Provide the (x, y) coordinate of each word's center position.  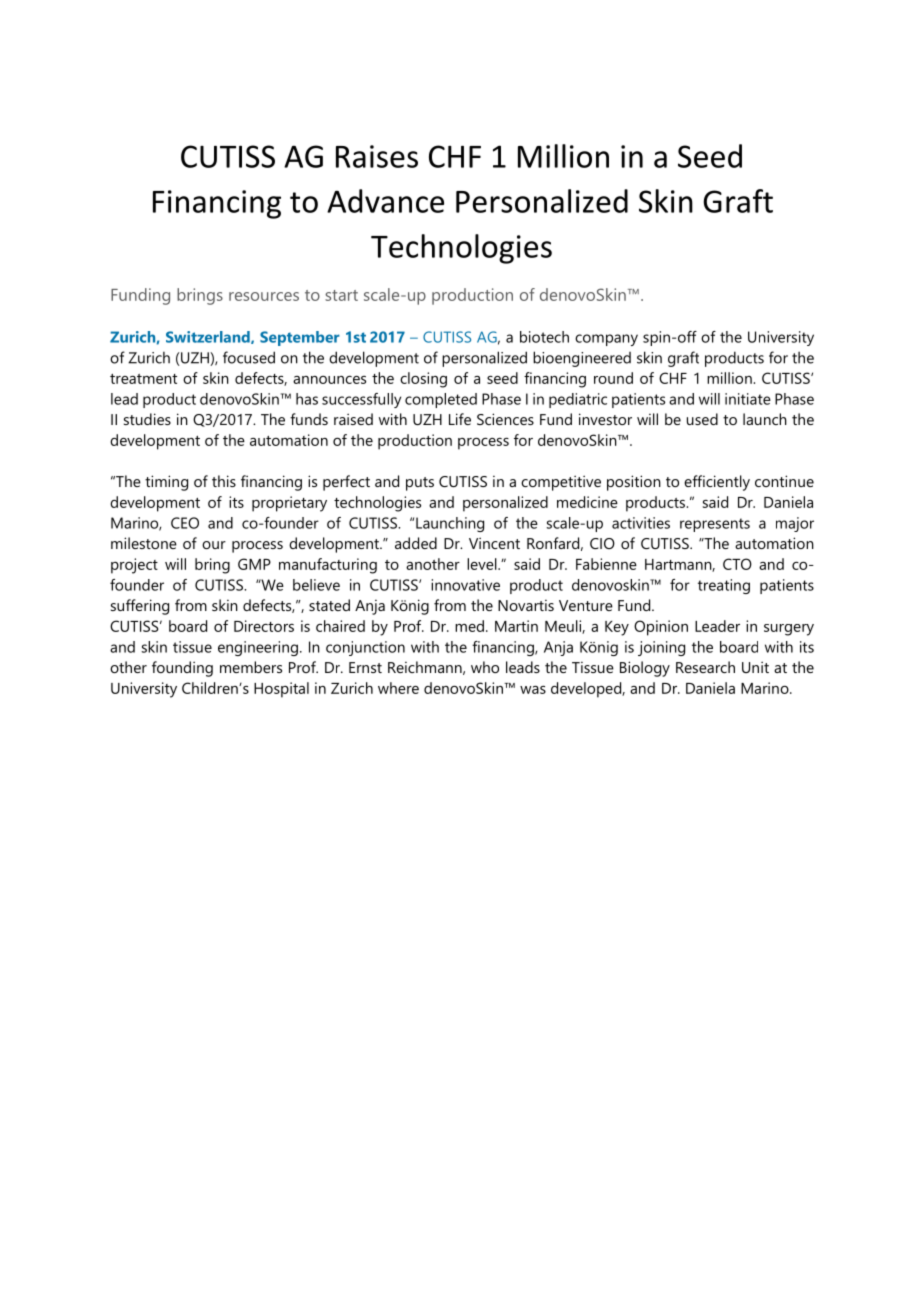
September (300, 338)
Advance (385, 201)
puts (420, 484)
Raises (377, 156)
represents (715, 525)
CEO (185, 523)
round (613, 378)
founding (182, 669)
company (606, 340)
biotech (544, 337)
